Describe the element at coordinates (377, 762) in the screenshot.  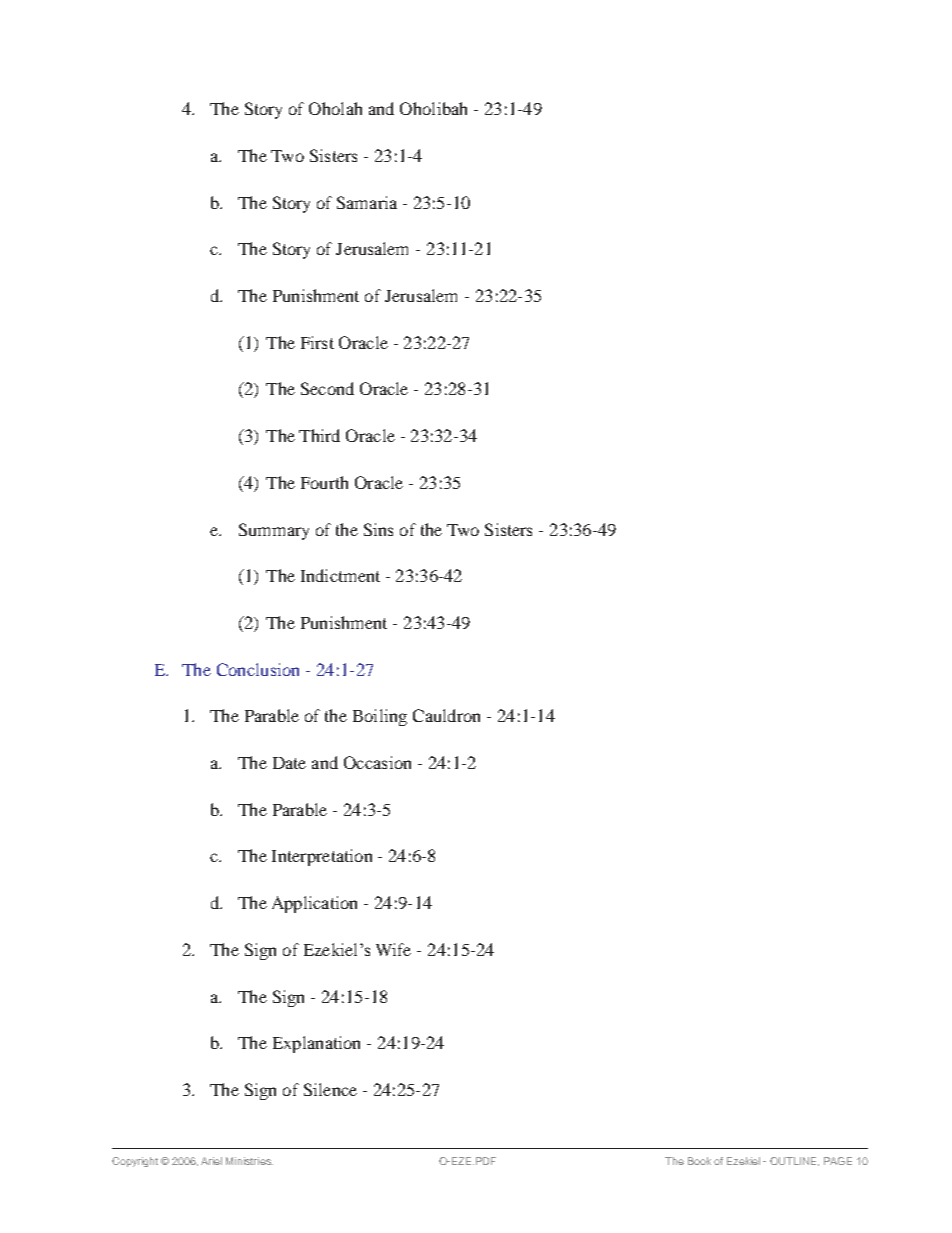
I see `Occasion` at that location.
